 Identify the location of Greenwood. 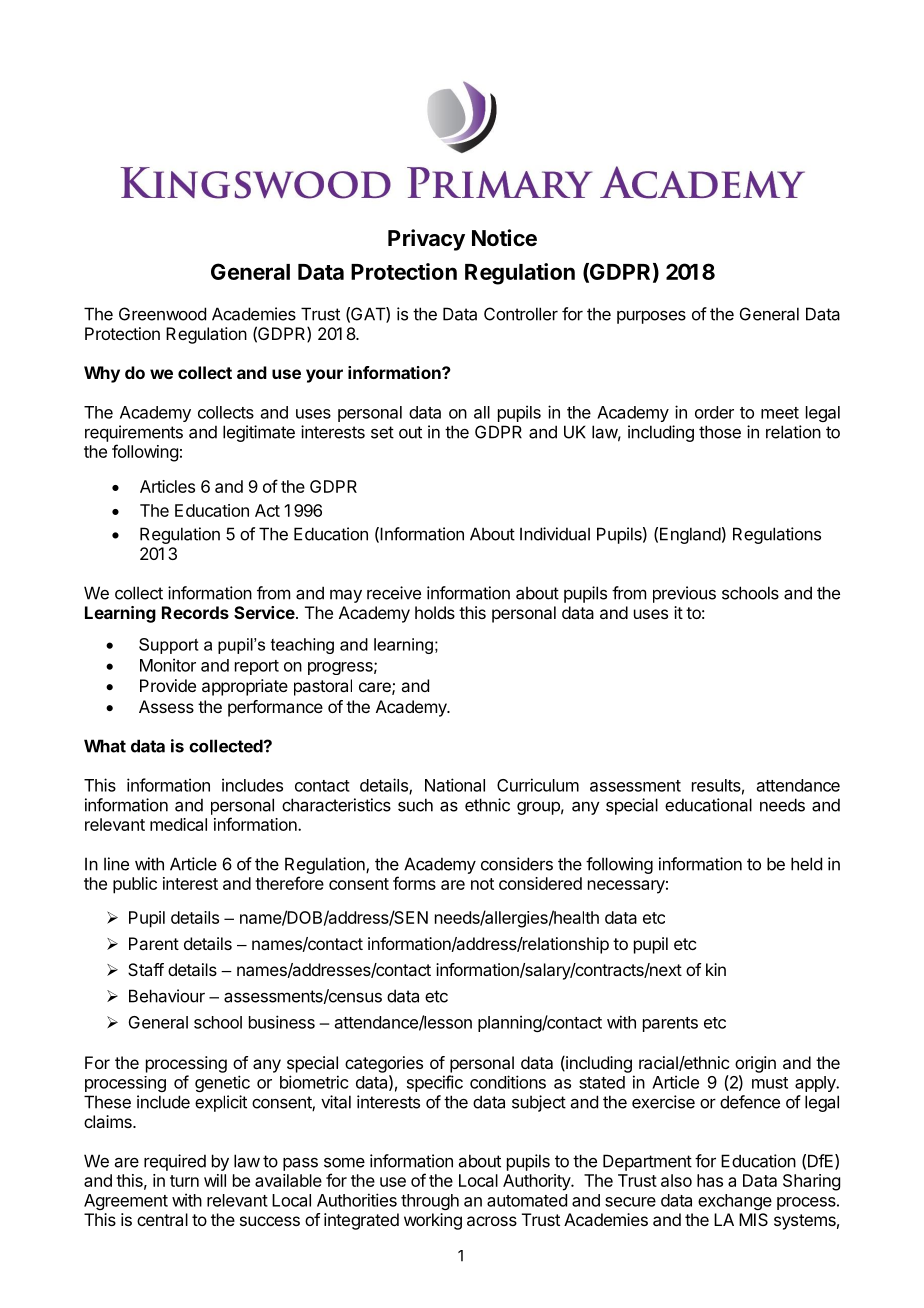
(162, 314).
